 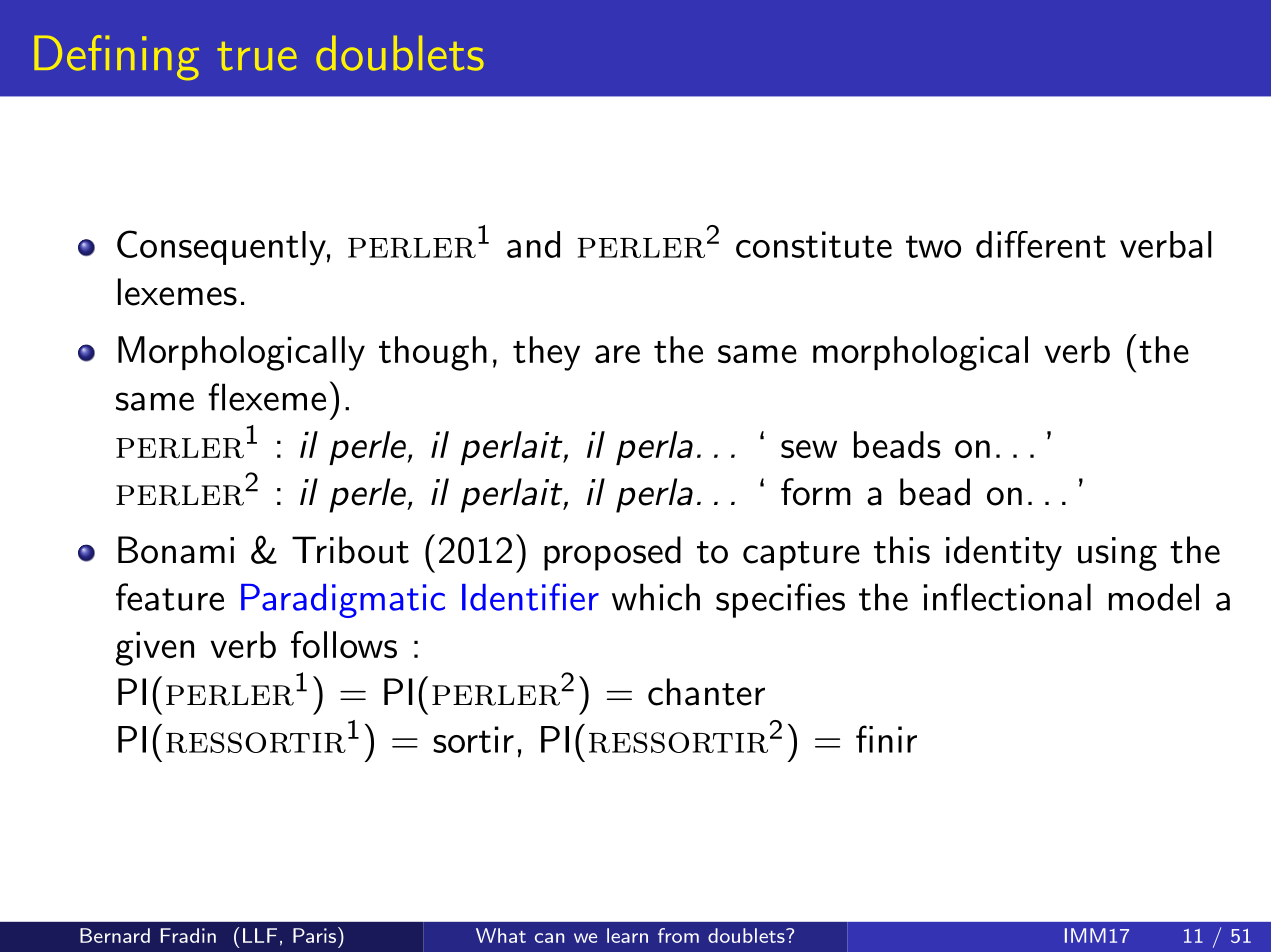 What do you see at coordinates (1007, 597) in the page?
I see `inflectional` at bounding box center [1007, 597].
